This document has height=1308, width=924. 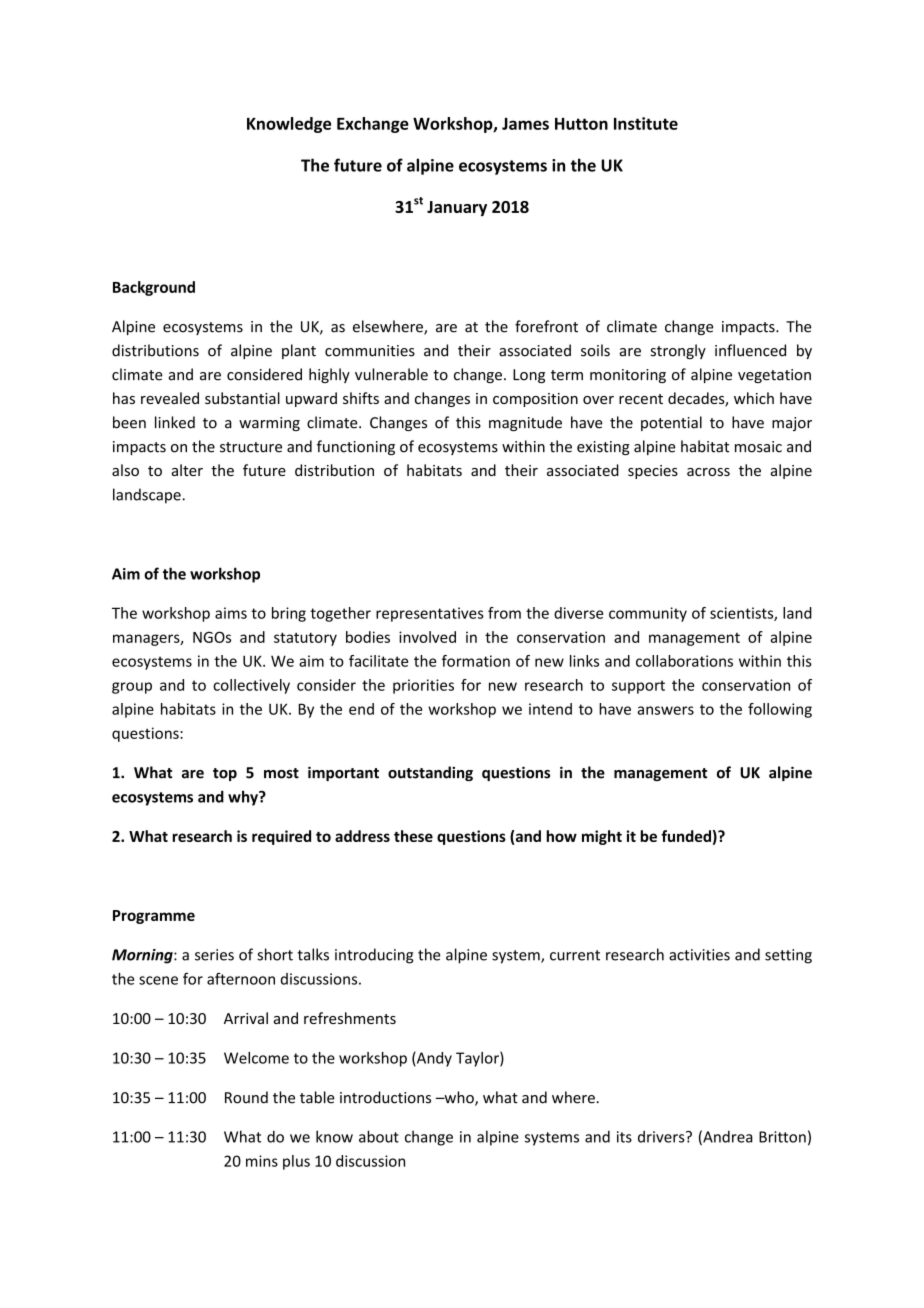 I want to click on mins, so click(x=262, y=1161).
